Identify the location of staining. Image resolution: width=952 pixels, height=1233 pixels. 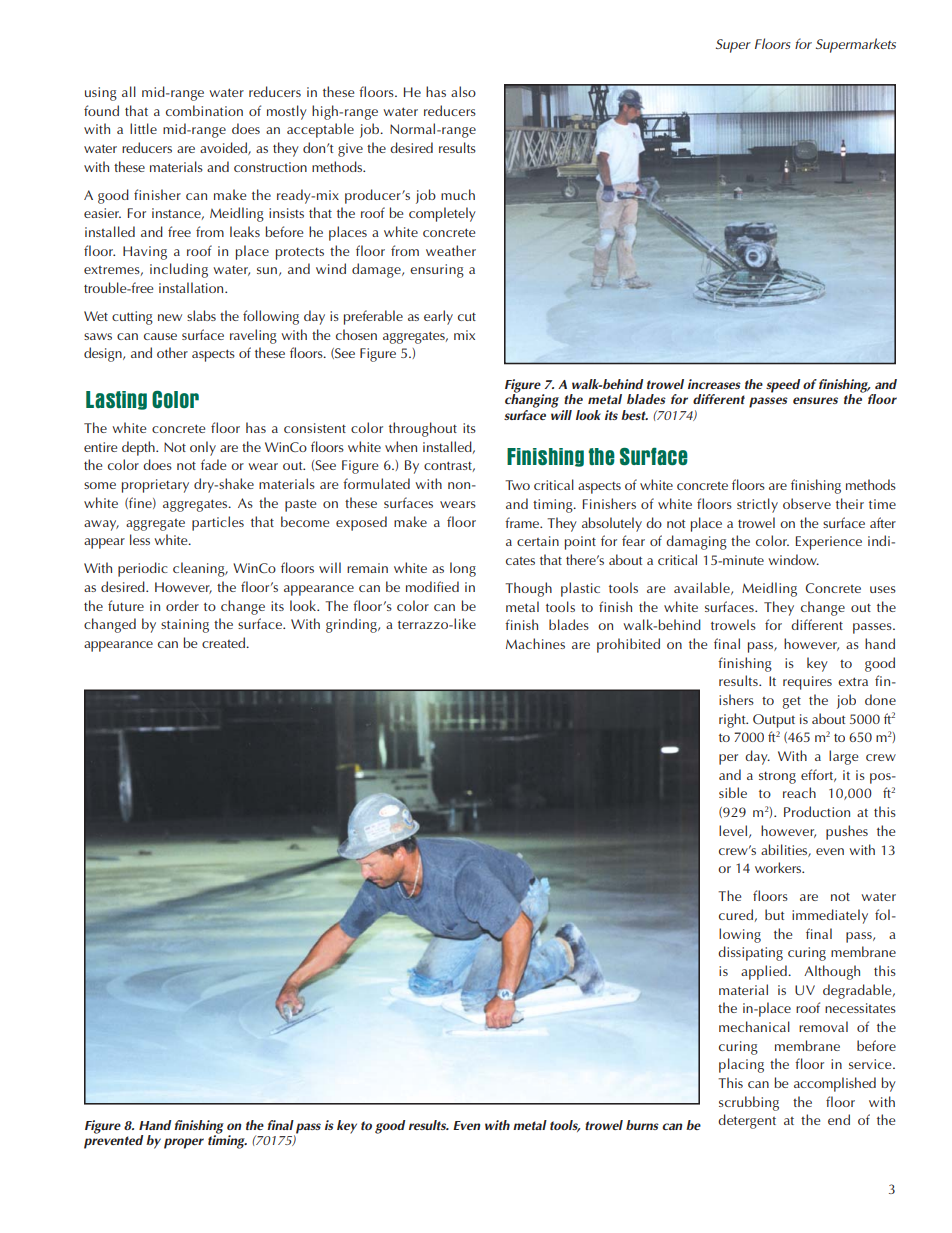
(185, 626).
